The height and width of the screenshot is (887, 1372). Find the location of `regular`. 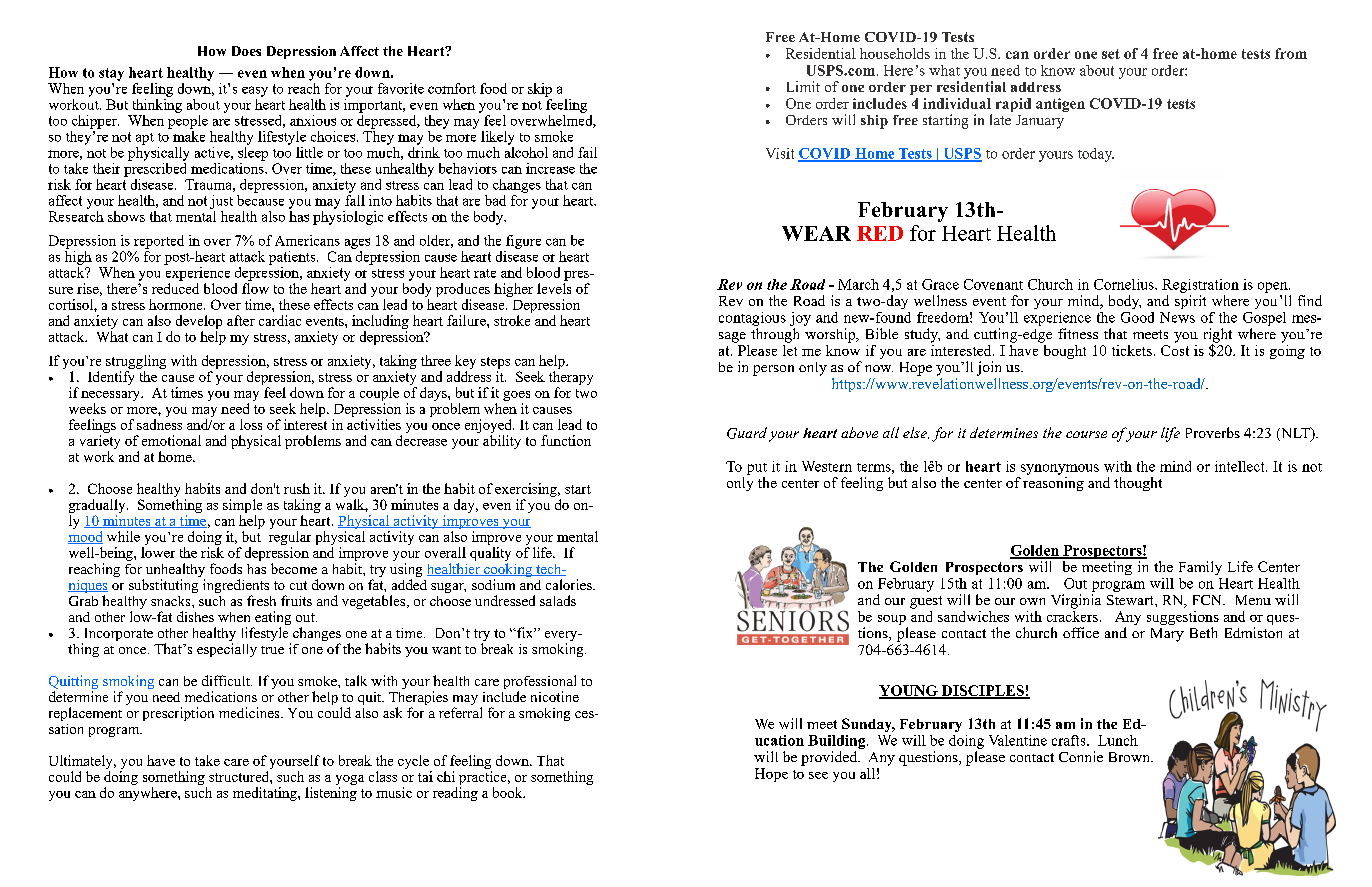

regular is located at coordinates (290, 539).
